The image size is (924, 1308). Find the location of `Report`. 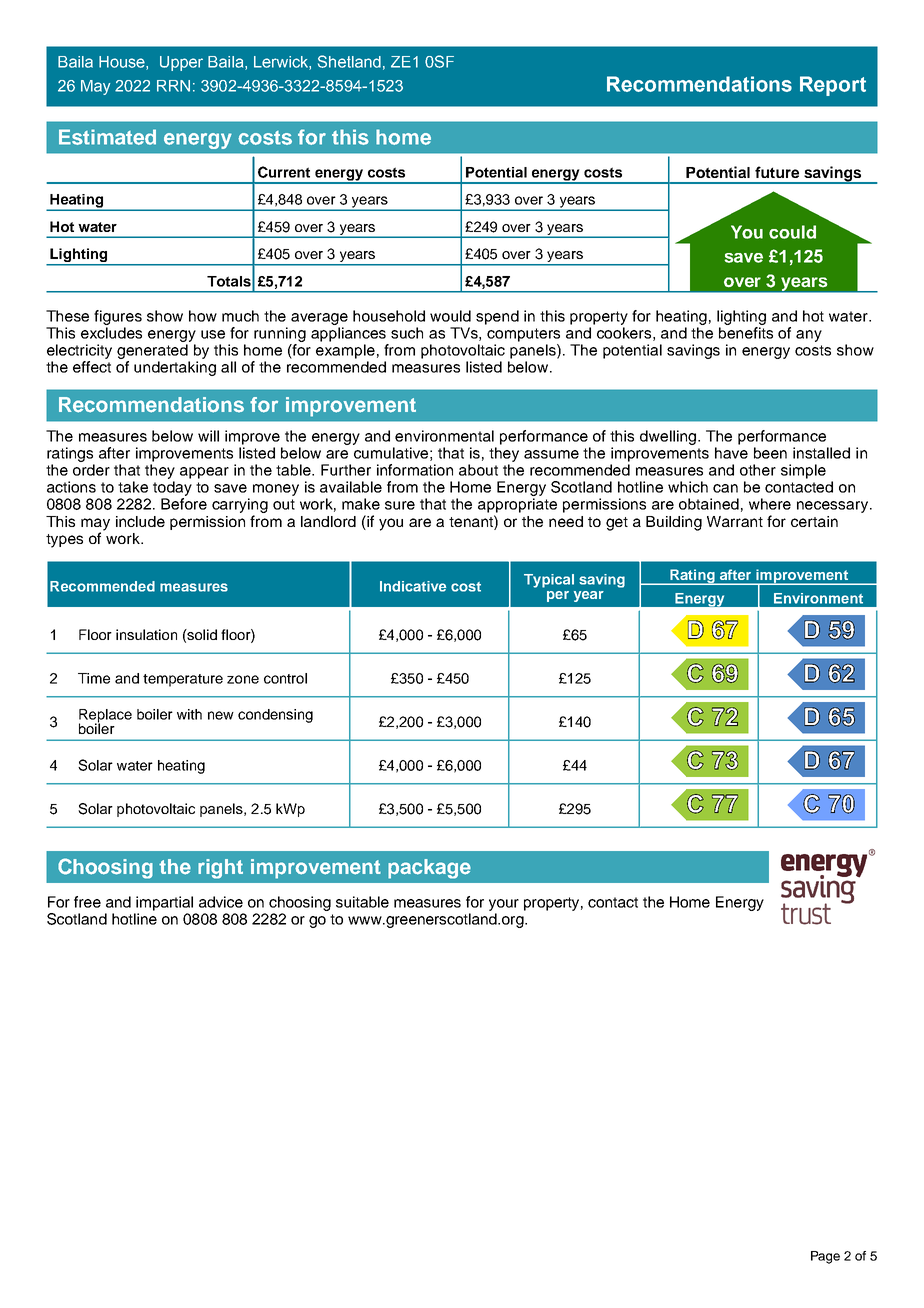

Report is located at coordinates (833, 86).
